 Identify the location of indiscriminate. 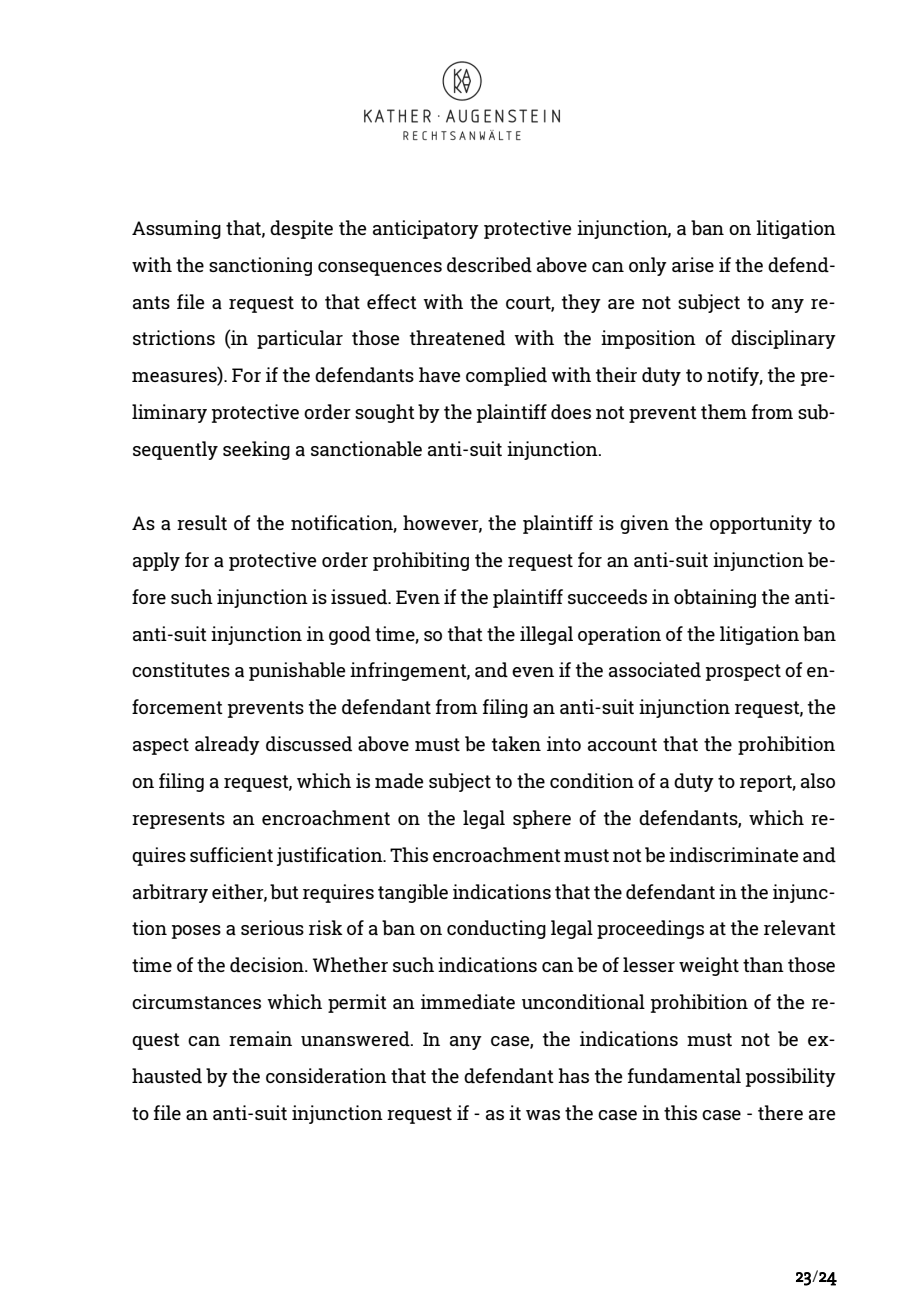
(733, 854).
